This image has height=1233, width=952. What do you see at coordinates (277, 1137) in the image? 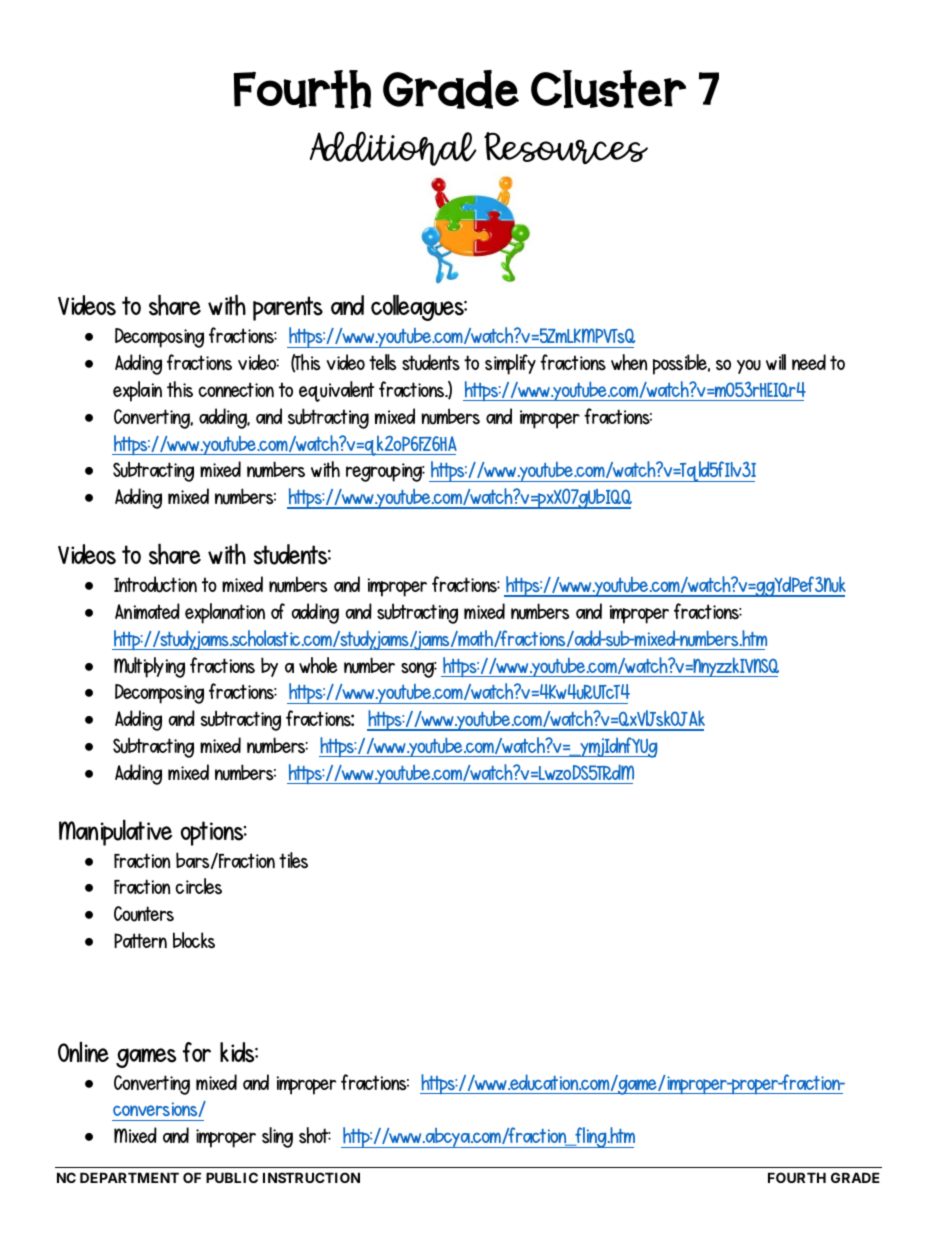
I see `sling` at bounding box center [277, 1137].
